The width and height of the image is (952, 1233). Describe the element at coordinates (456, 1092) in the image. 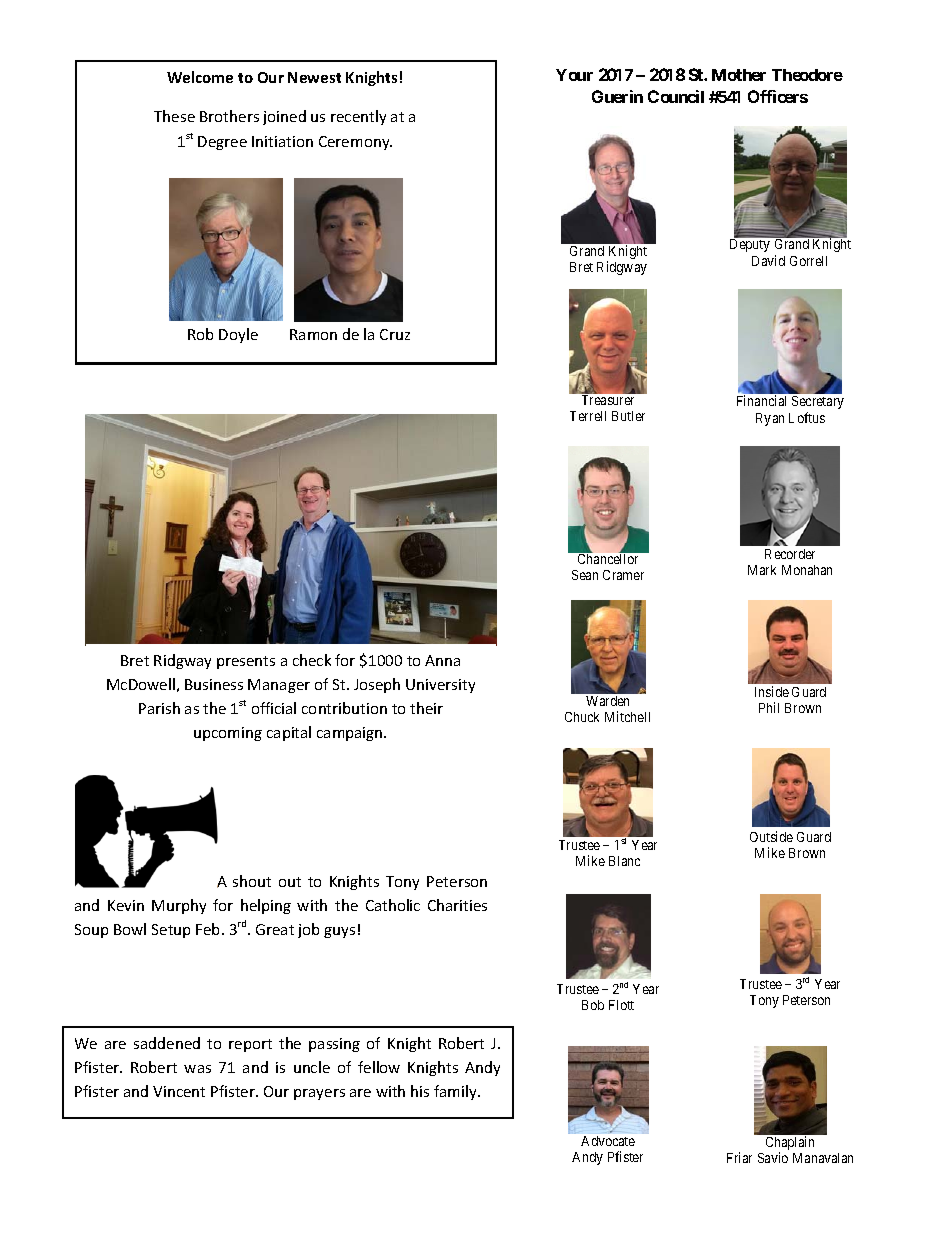

I see `family` at that location.
